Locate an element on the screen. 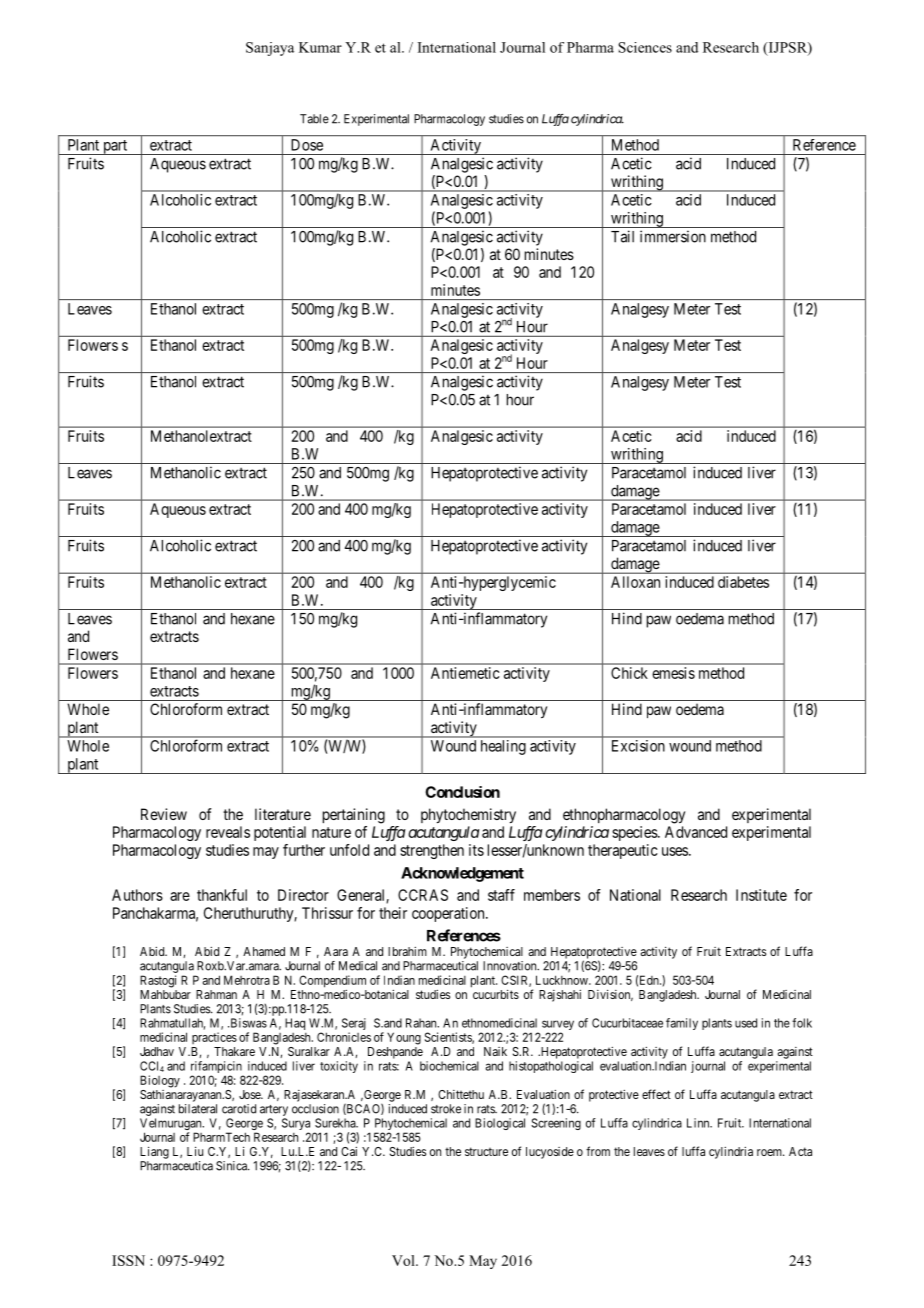 Image resolution: width=924 pixels, height=1308 pixels. part is located at coordinates (115, 147).
